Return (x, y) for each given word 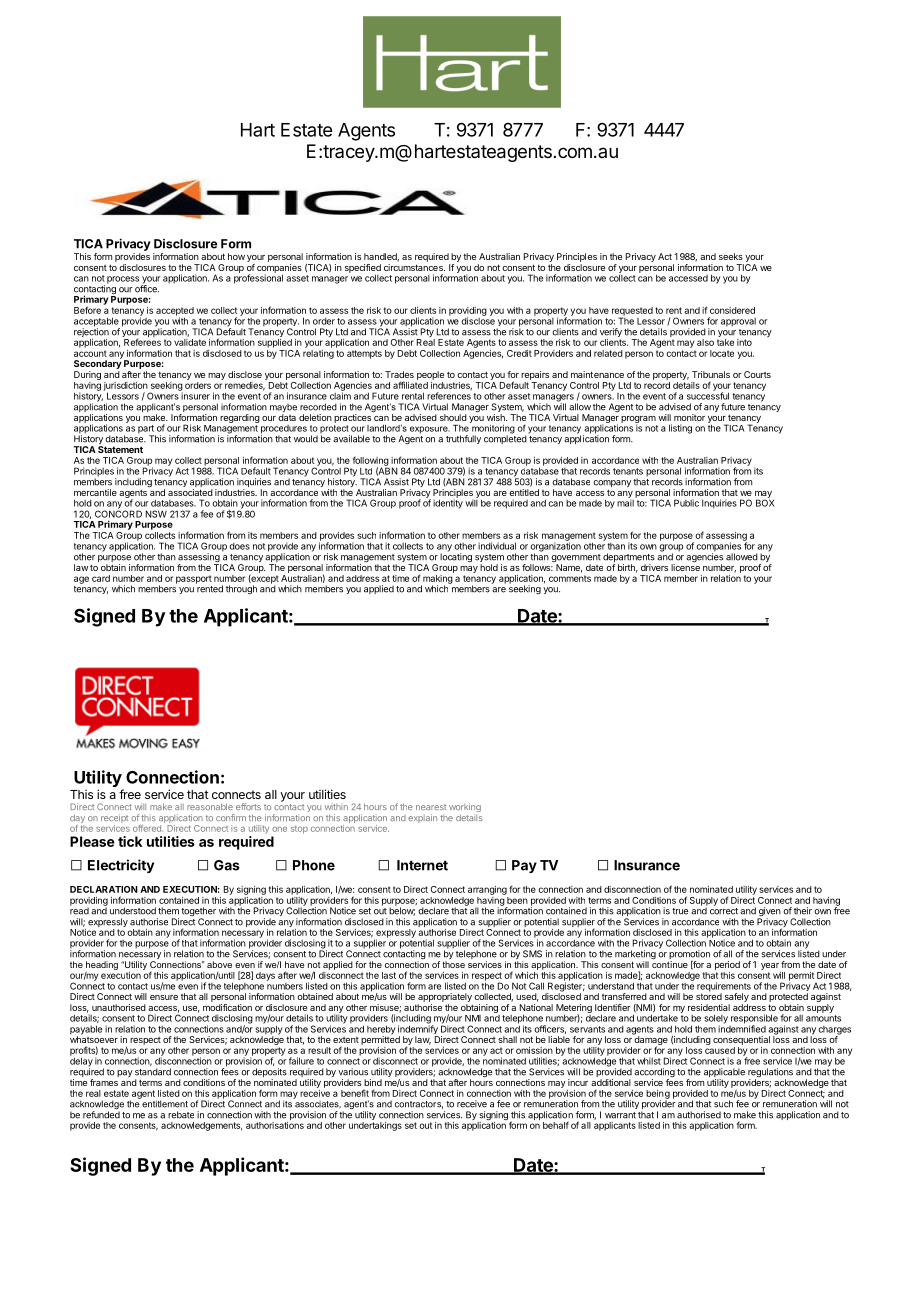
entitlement (165, 1104)
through (241, 589)
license (685, 567)
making (437, 580)
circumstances (414, 267)
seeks (731, 256)
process (123, 280)
